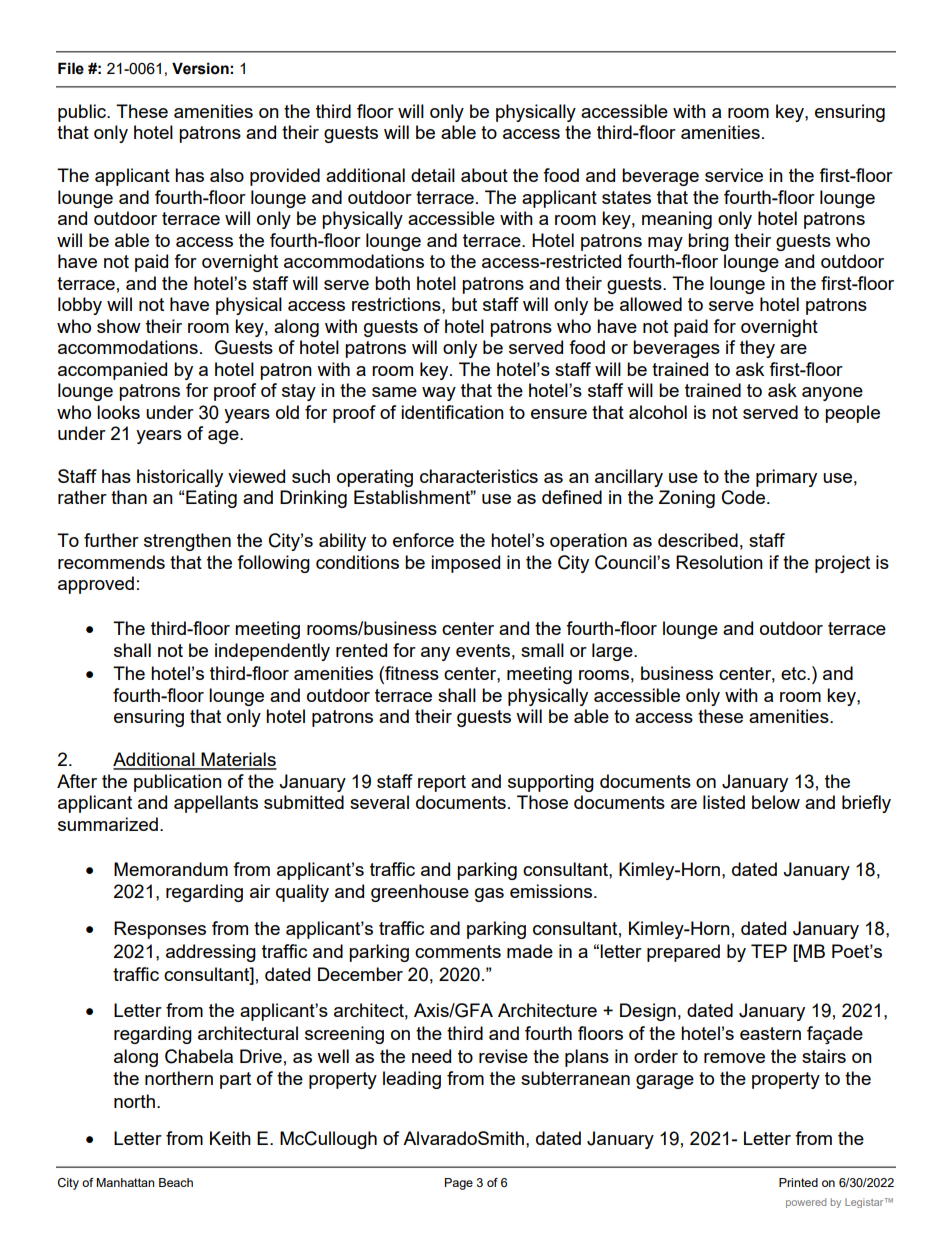  I want to click on Printed, so click(798, 1182).
